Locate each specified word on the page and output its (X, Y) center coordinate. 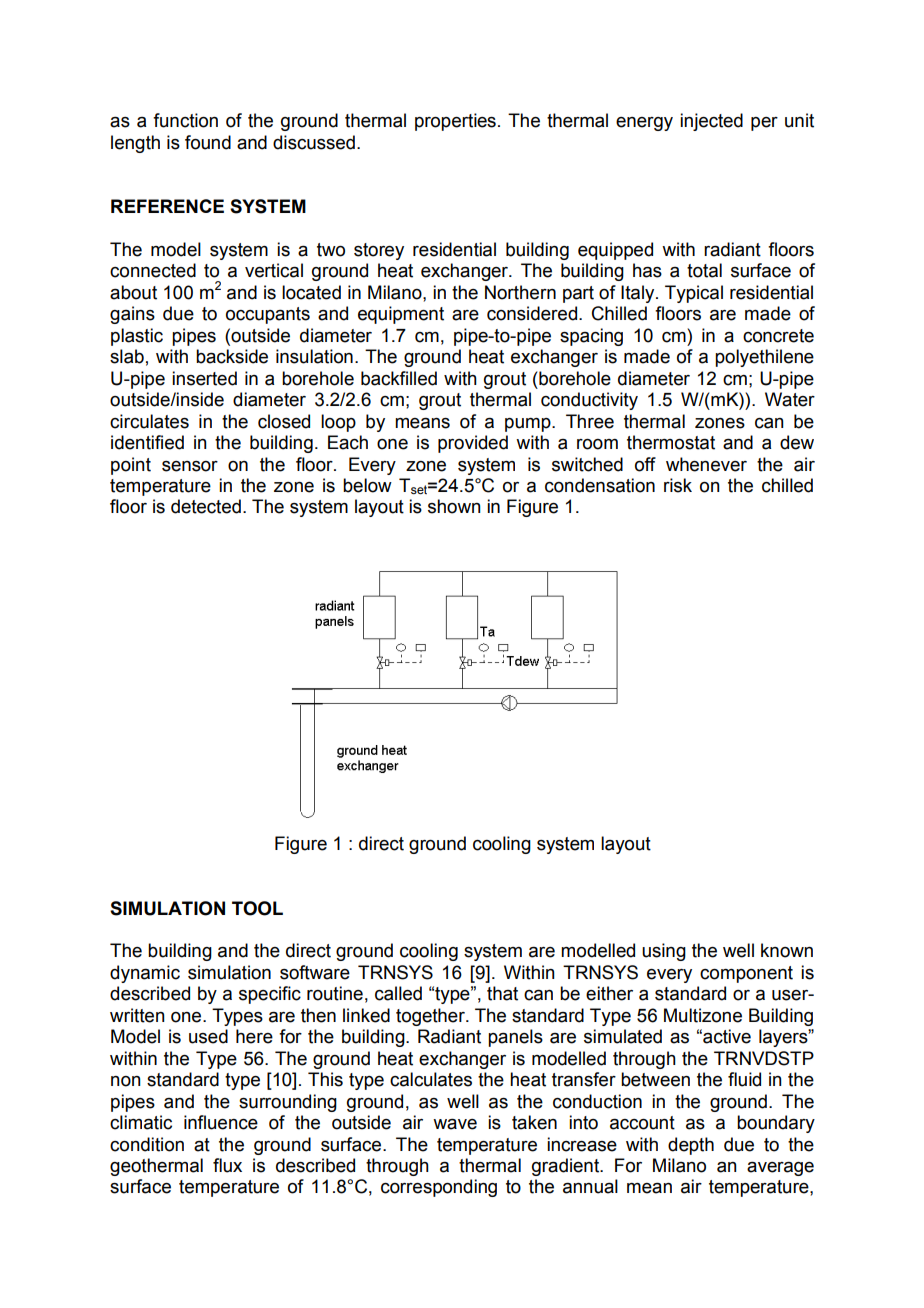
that (502, 993)
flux (227, 1165)
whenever (706, 464)
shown (454, 506)
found (208, 142)
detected (206, 506)
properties (455, 122)
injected (711, 122)
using (664, 952)
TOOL (257, 908)
